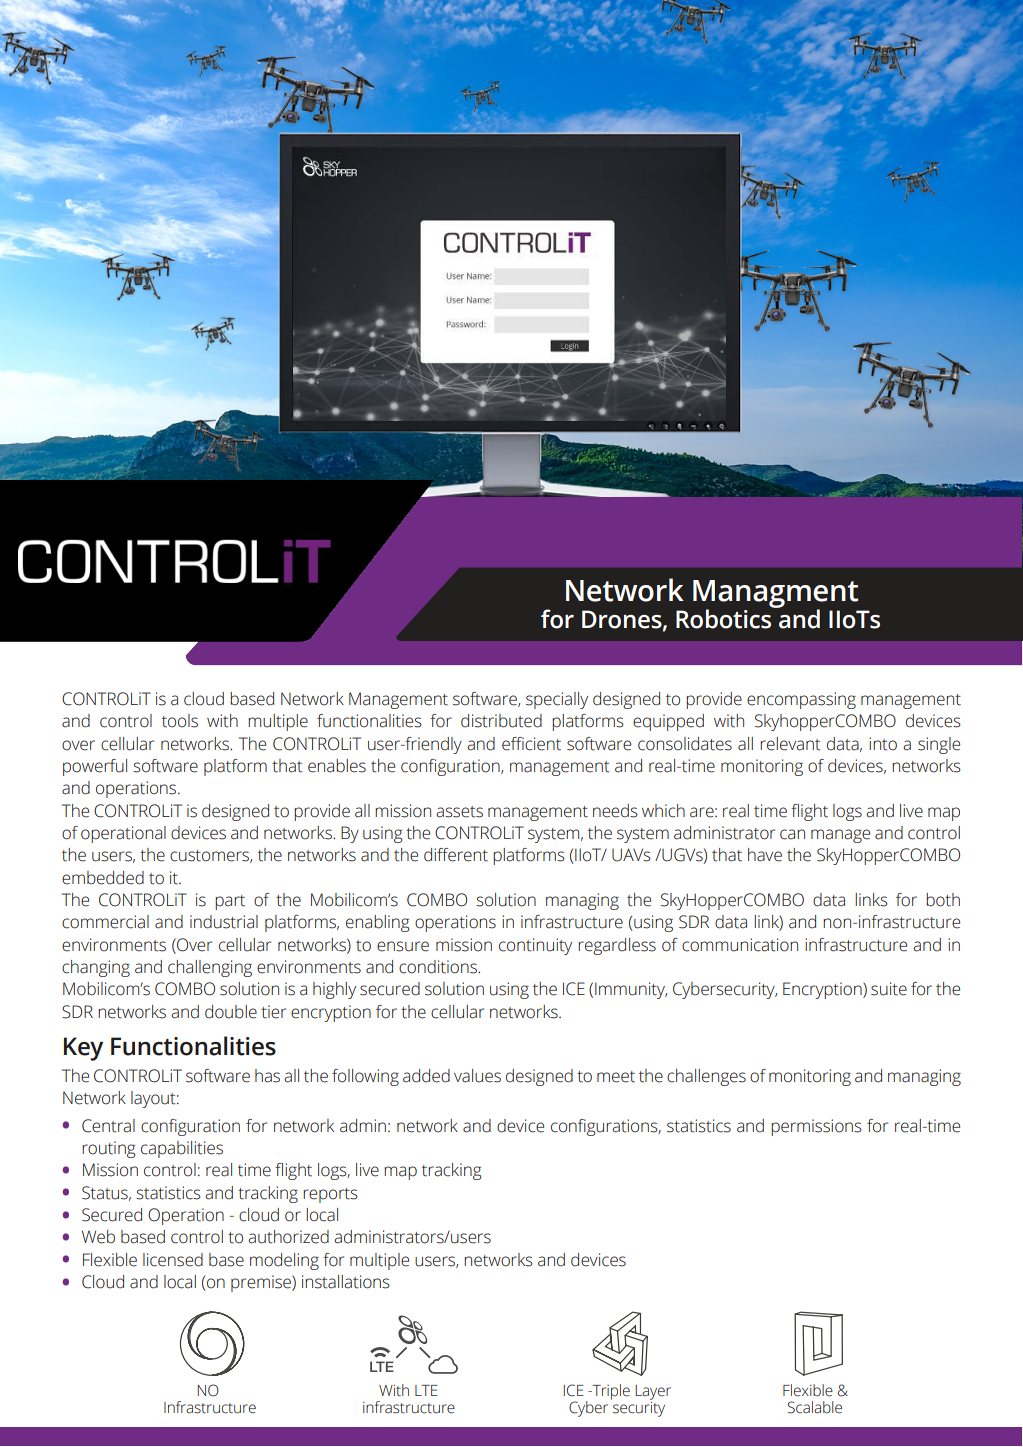  Describe the element at coordinates (706, 1077) in the image. I see `challenges` at that location.
